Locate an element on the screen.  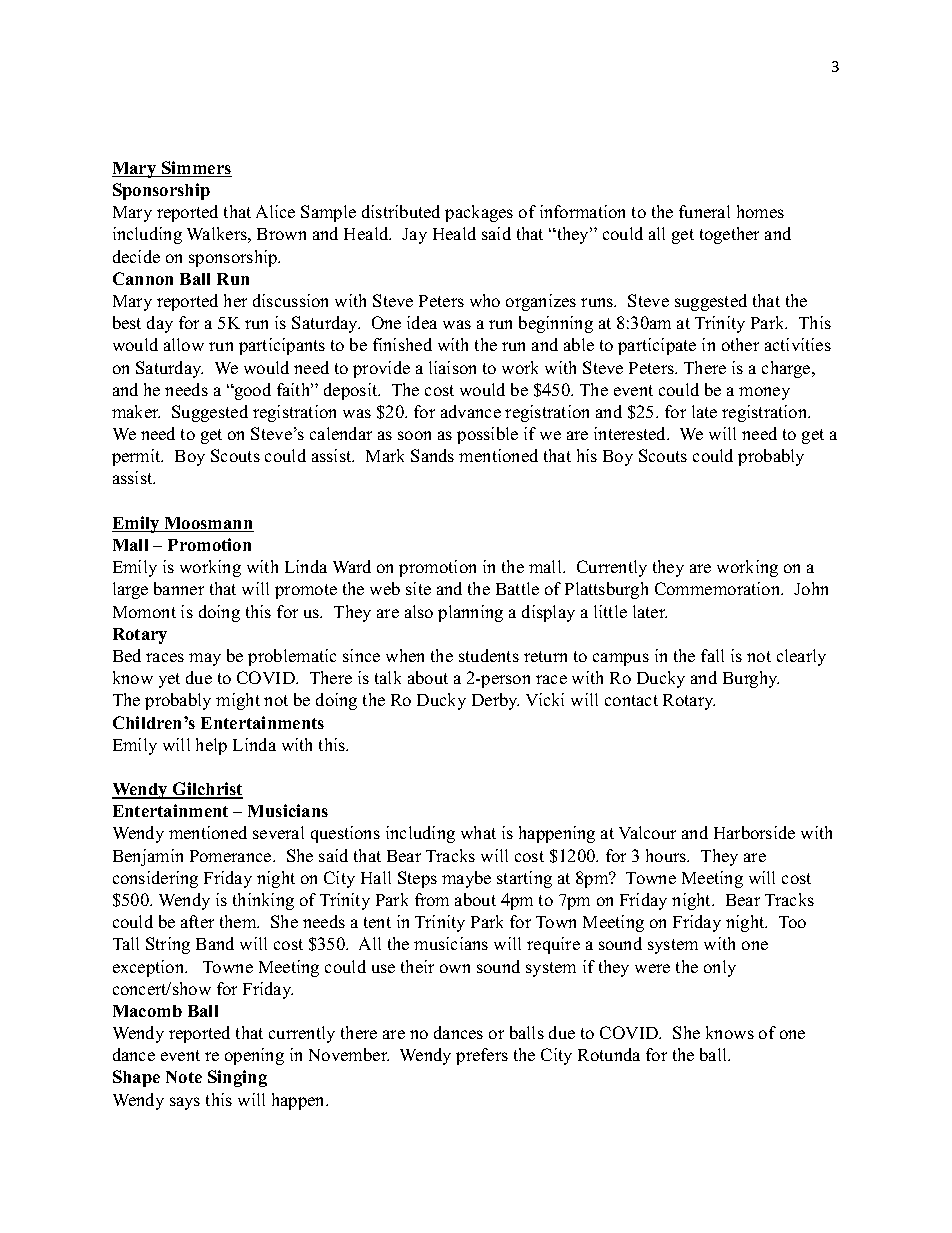
yet is located at coordinates (169, 680).
